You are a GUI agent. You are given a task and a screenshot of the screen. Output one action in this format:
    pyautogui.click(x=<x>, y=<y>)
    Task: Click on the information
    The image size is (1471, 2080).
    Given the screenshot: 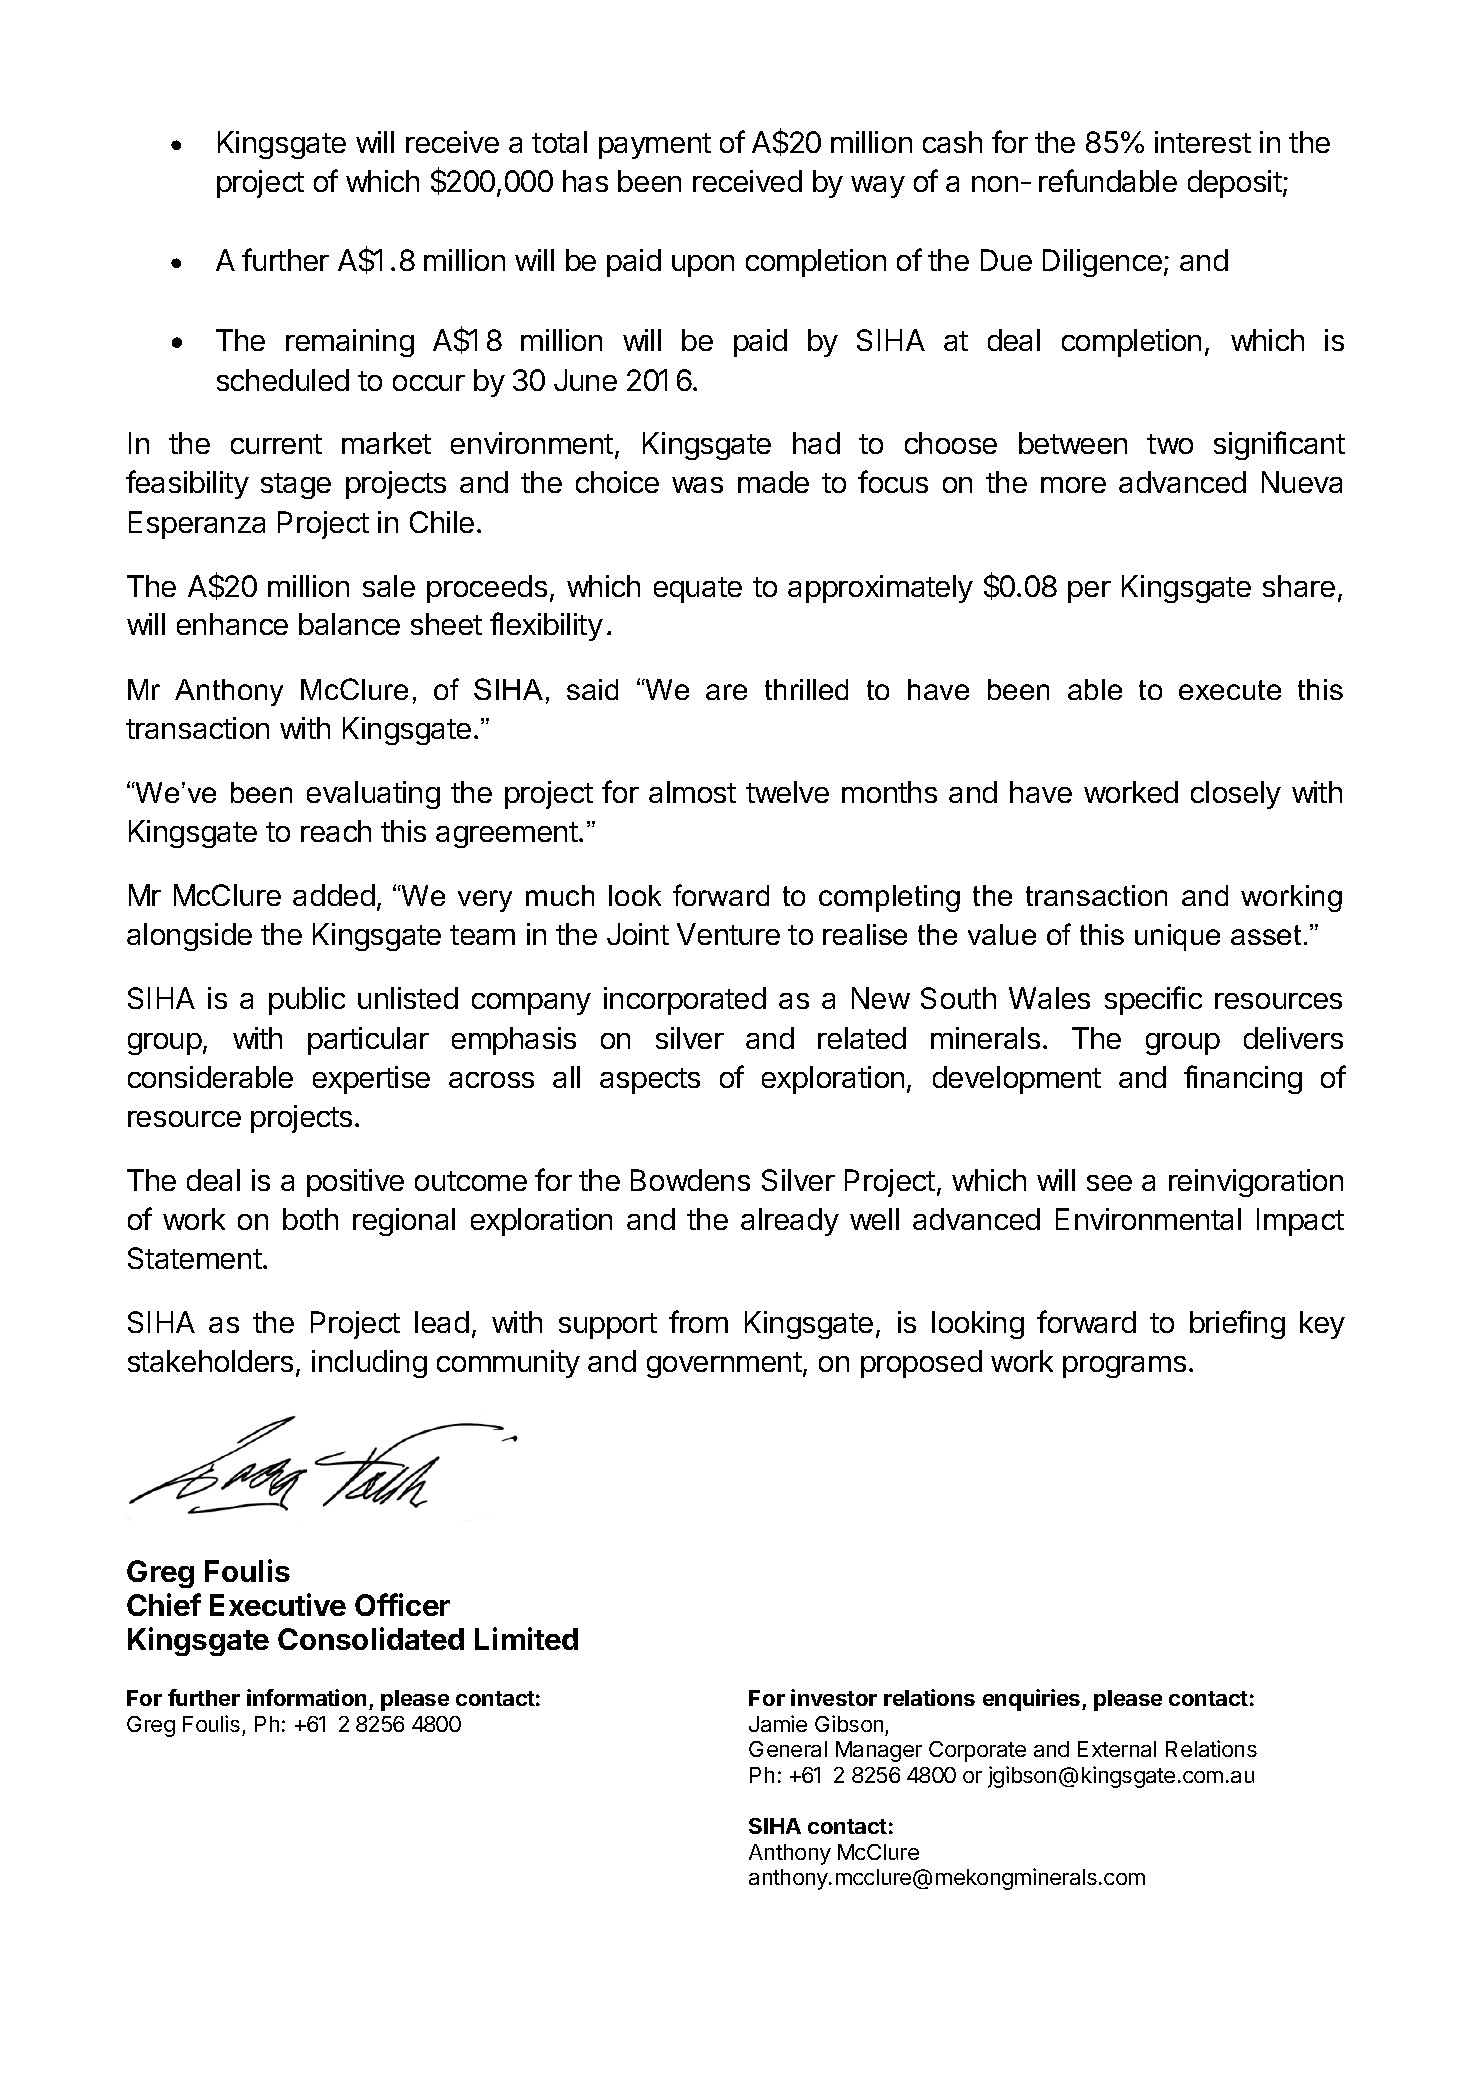 What is the action you would take?
    pyautogui.click(x=306, y=1697)
